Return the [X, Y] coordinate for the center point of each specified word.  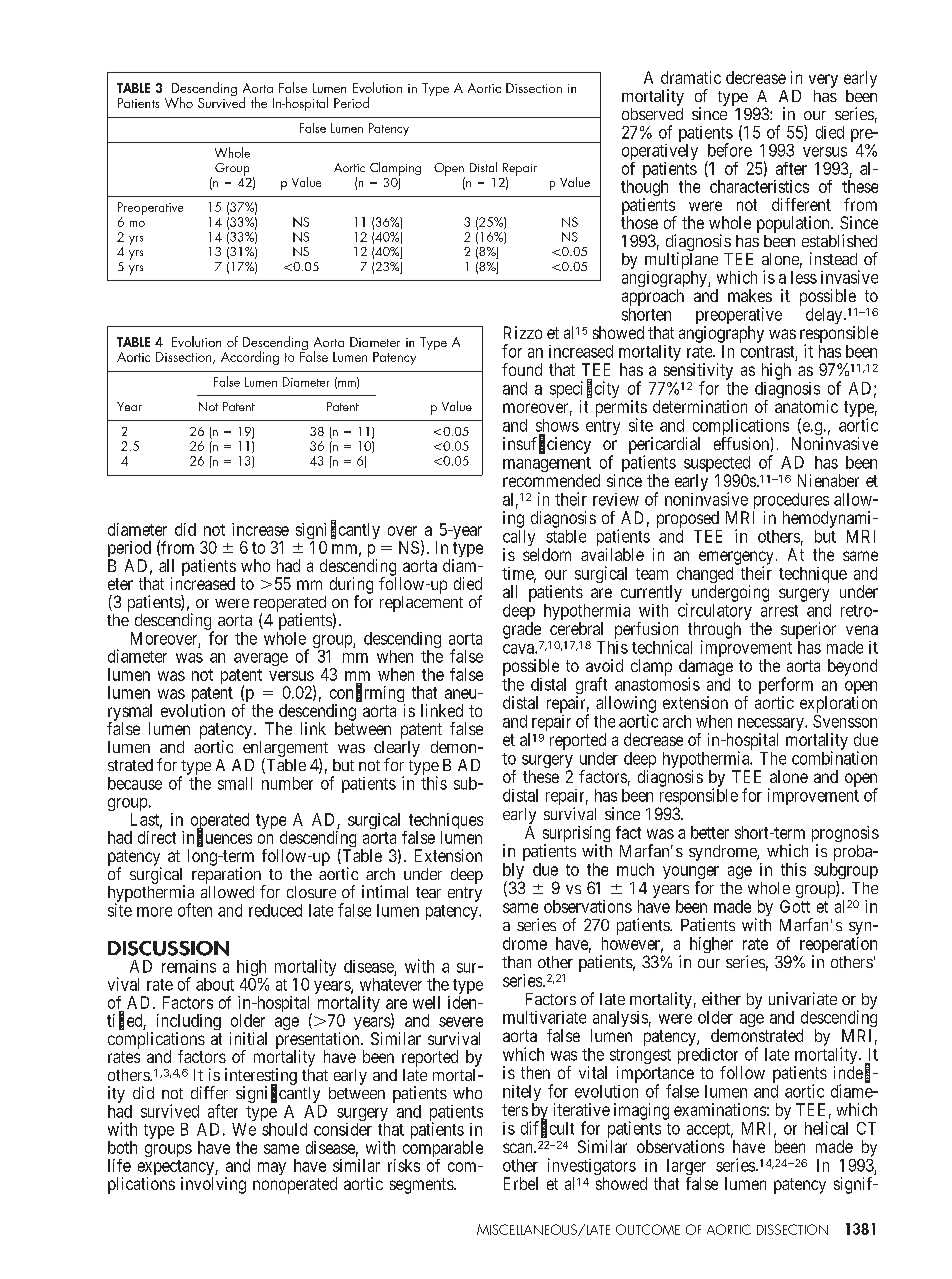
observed [652, 114]
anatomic [806, 406]
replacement [421, 604]
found [522, 369]
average [261, 659]
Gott [795, 906]
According [250, 358]
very [823, 81]
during [351, 586]
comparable [443, 1150]
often [195, 910]
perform [786, 687]
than [516, 962]
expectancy [177, 1169]
